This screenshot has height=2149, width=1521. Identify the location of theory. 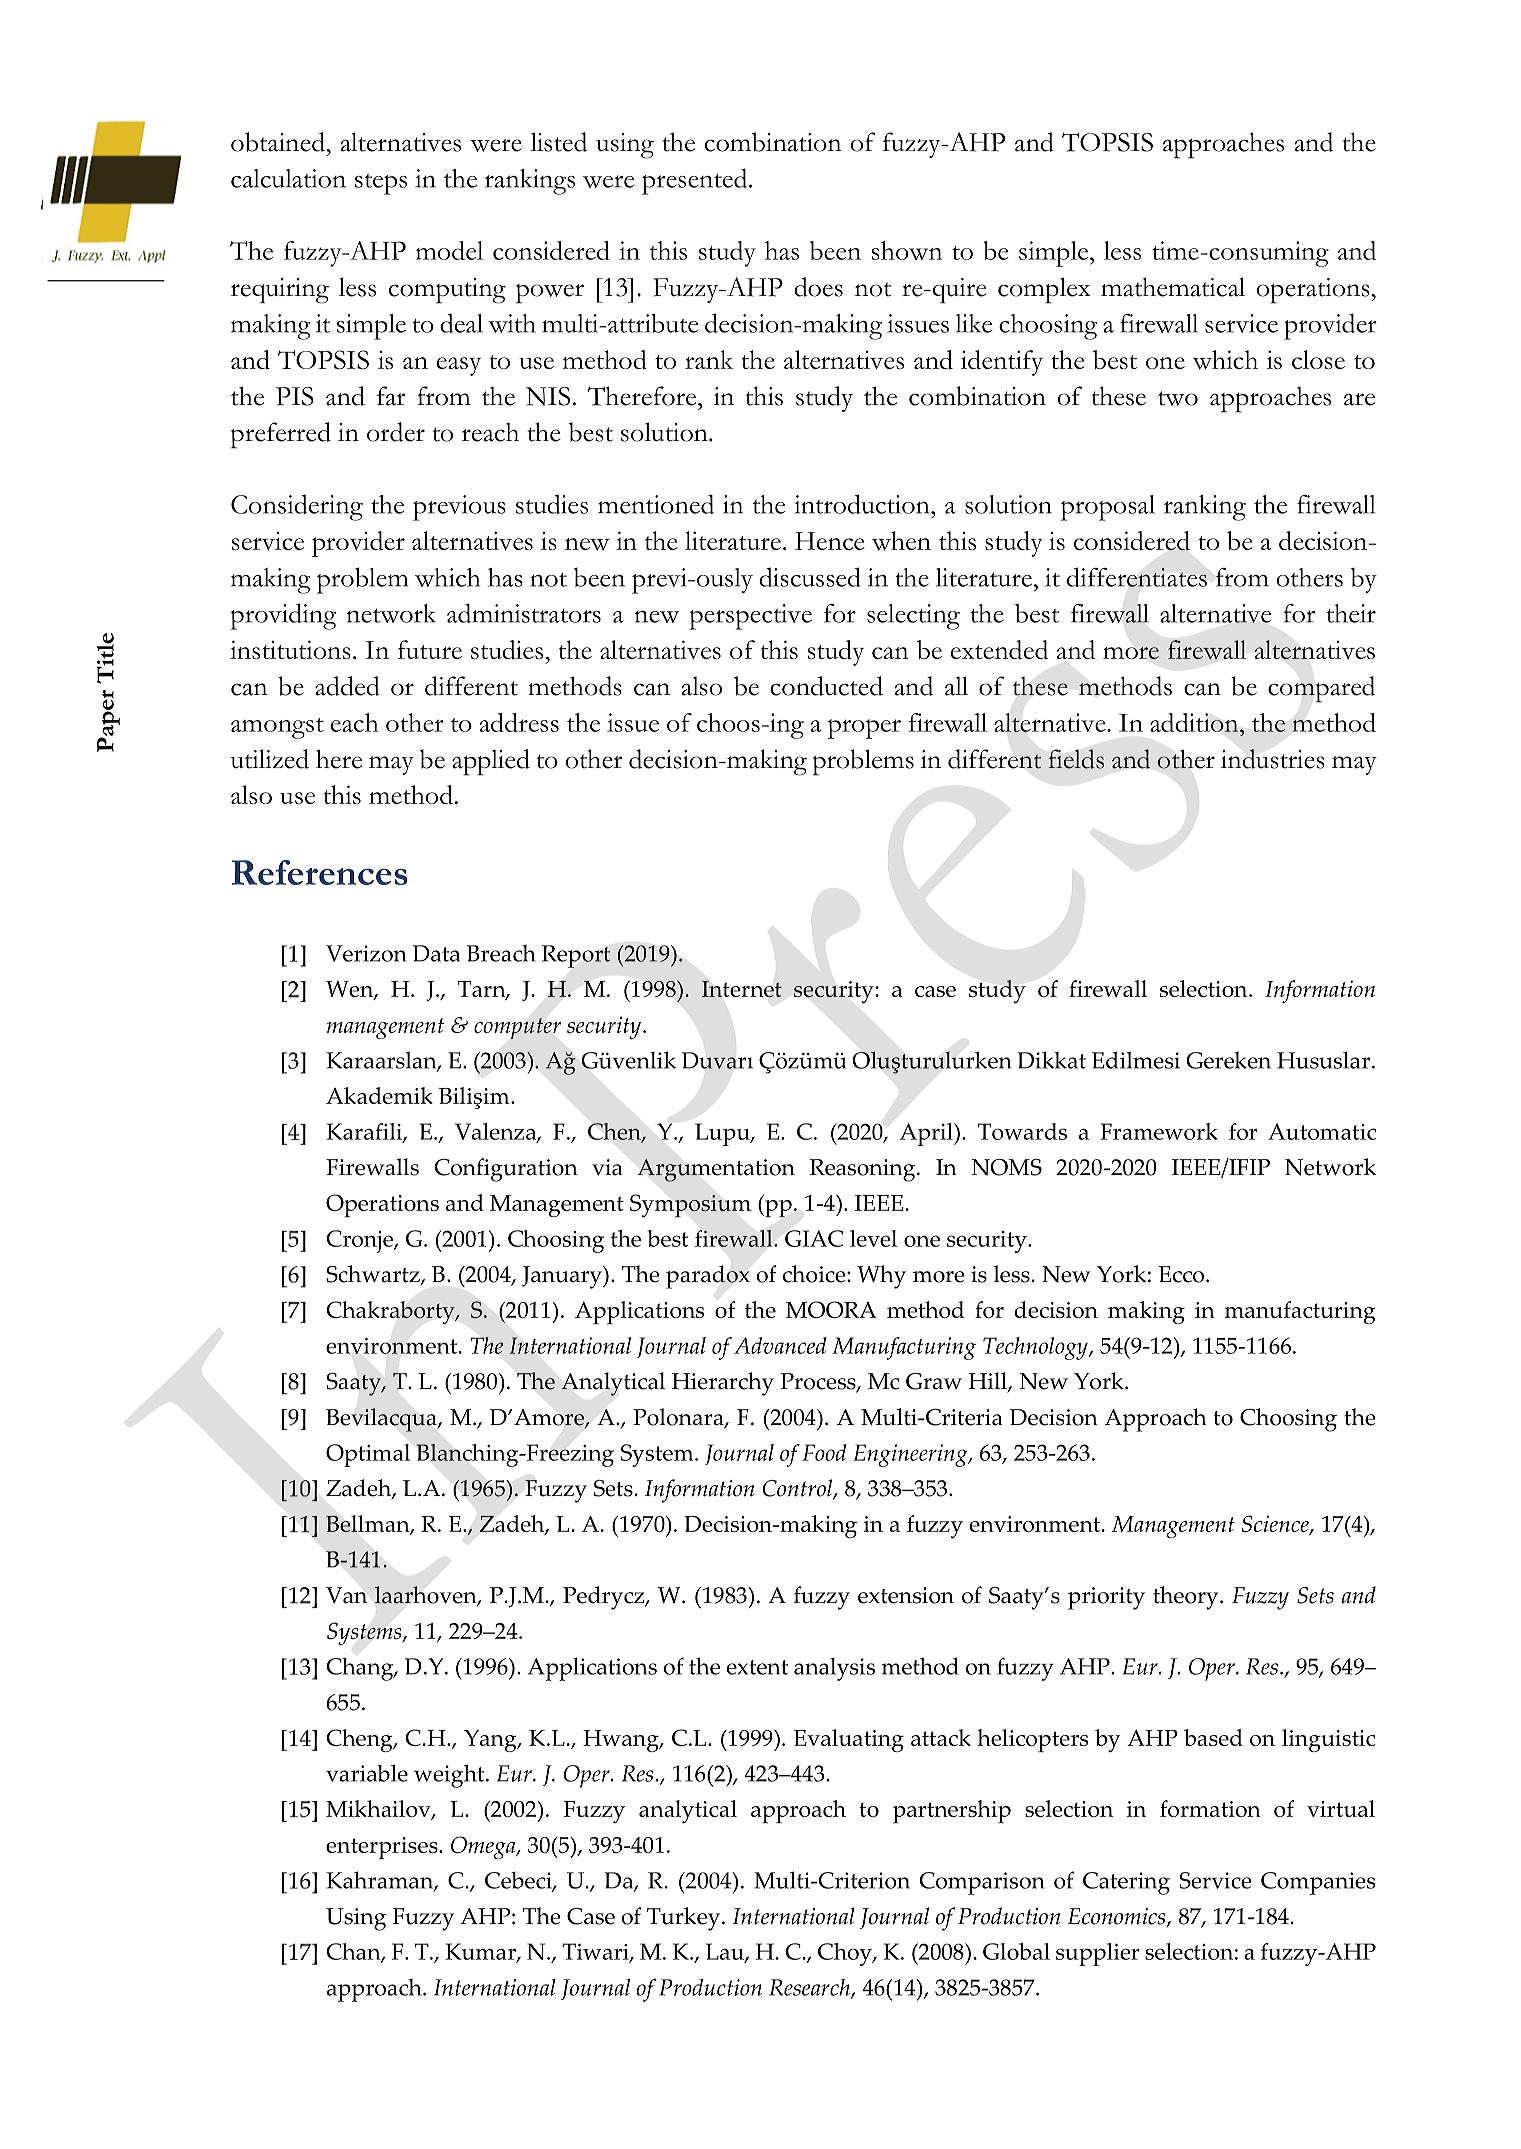
(1187, 1598).
